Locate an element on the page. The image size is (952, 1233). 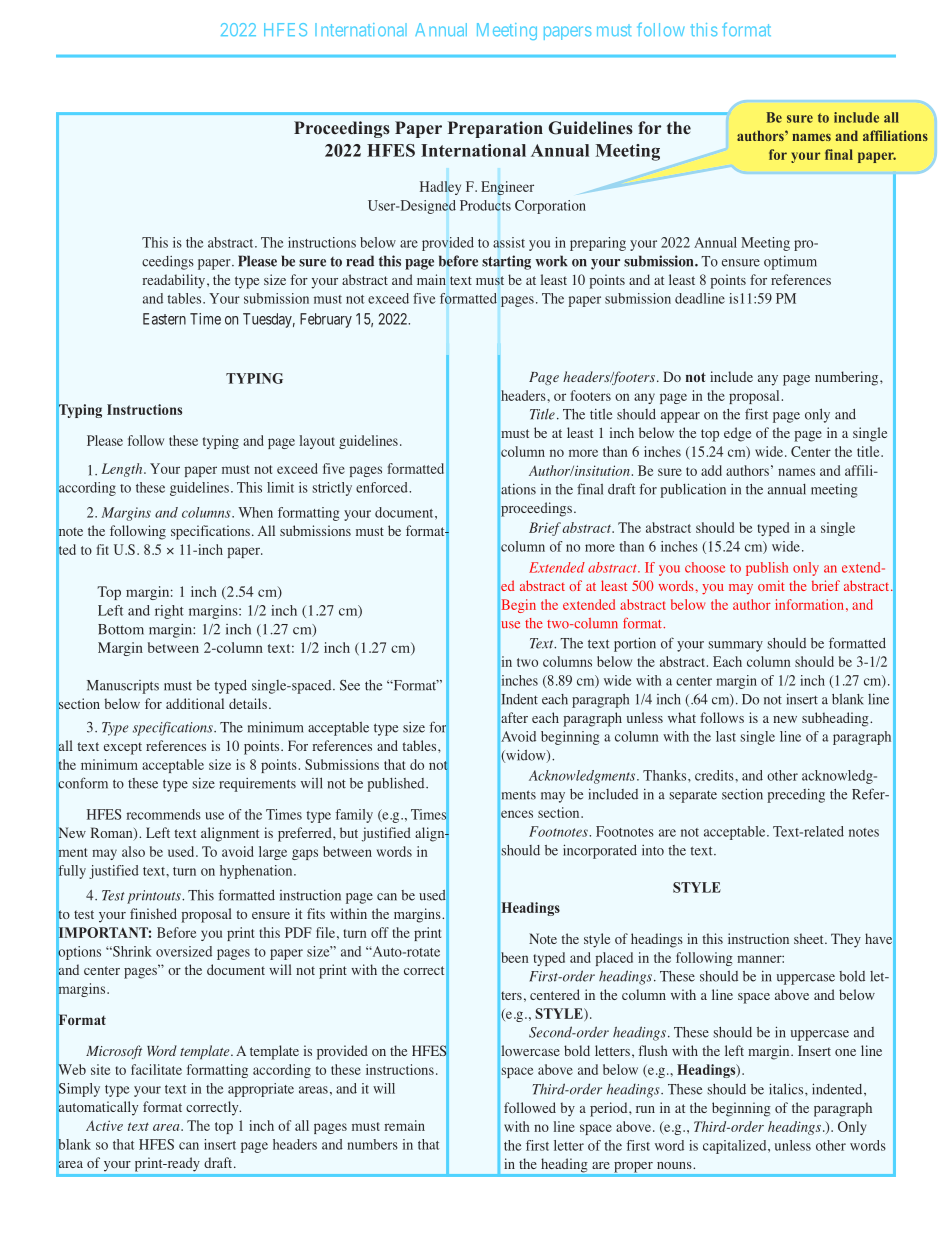
Eastern is located at coordinates (164, 319).
